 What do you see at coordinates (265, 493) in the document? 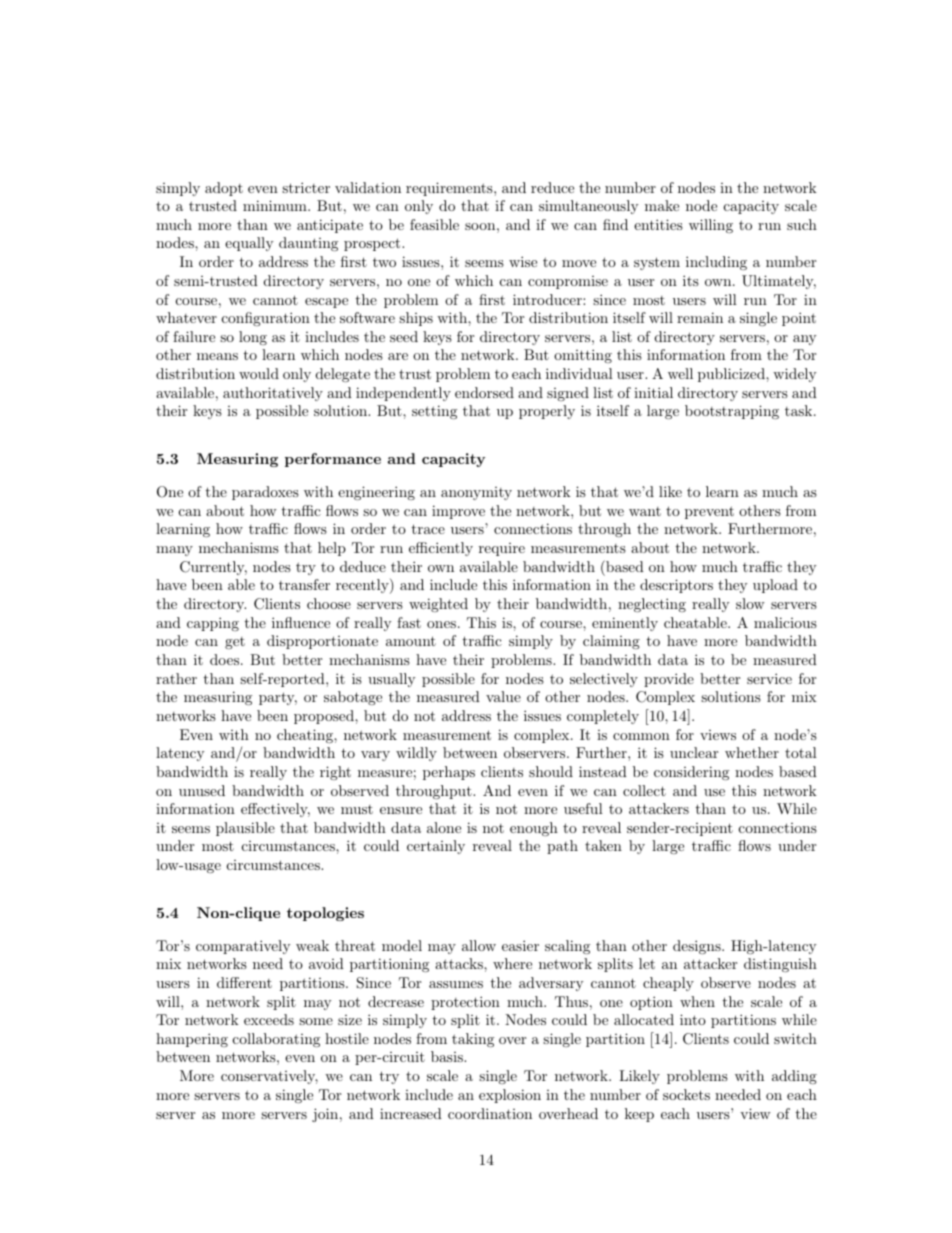
I see `paradoxes` at bounding box center [265, 493].
